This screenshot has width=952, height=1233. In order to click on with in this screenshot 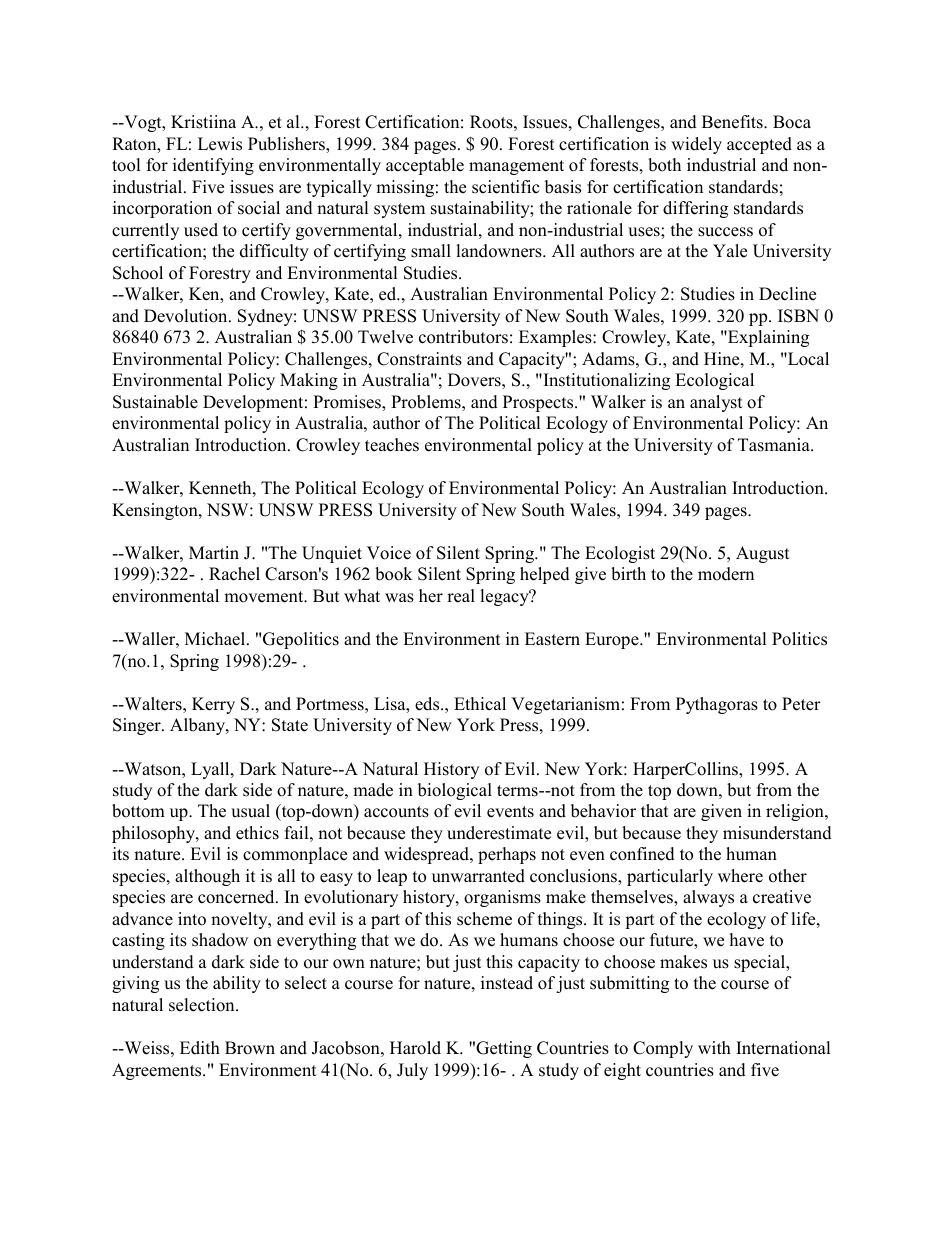, I will do `click(714, 1047)`.
